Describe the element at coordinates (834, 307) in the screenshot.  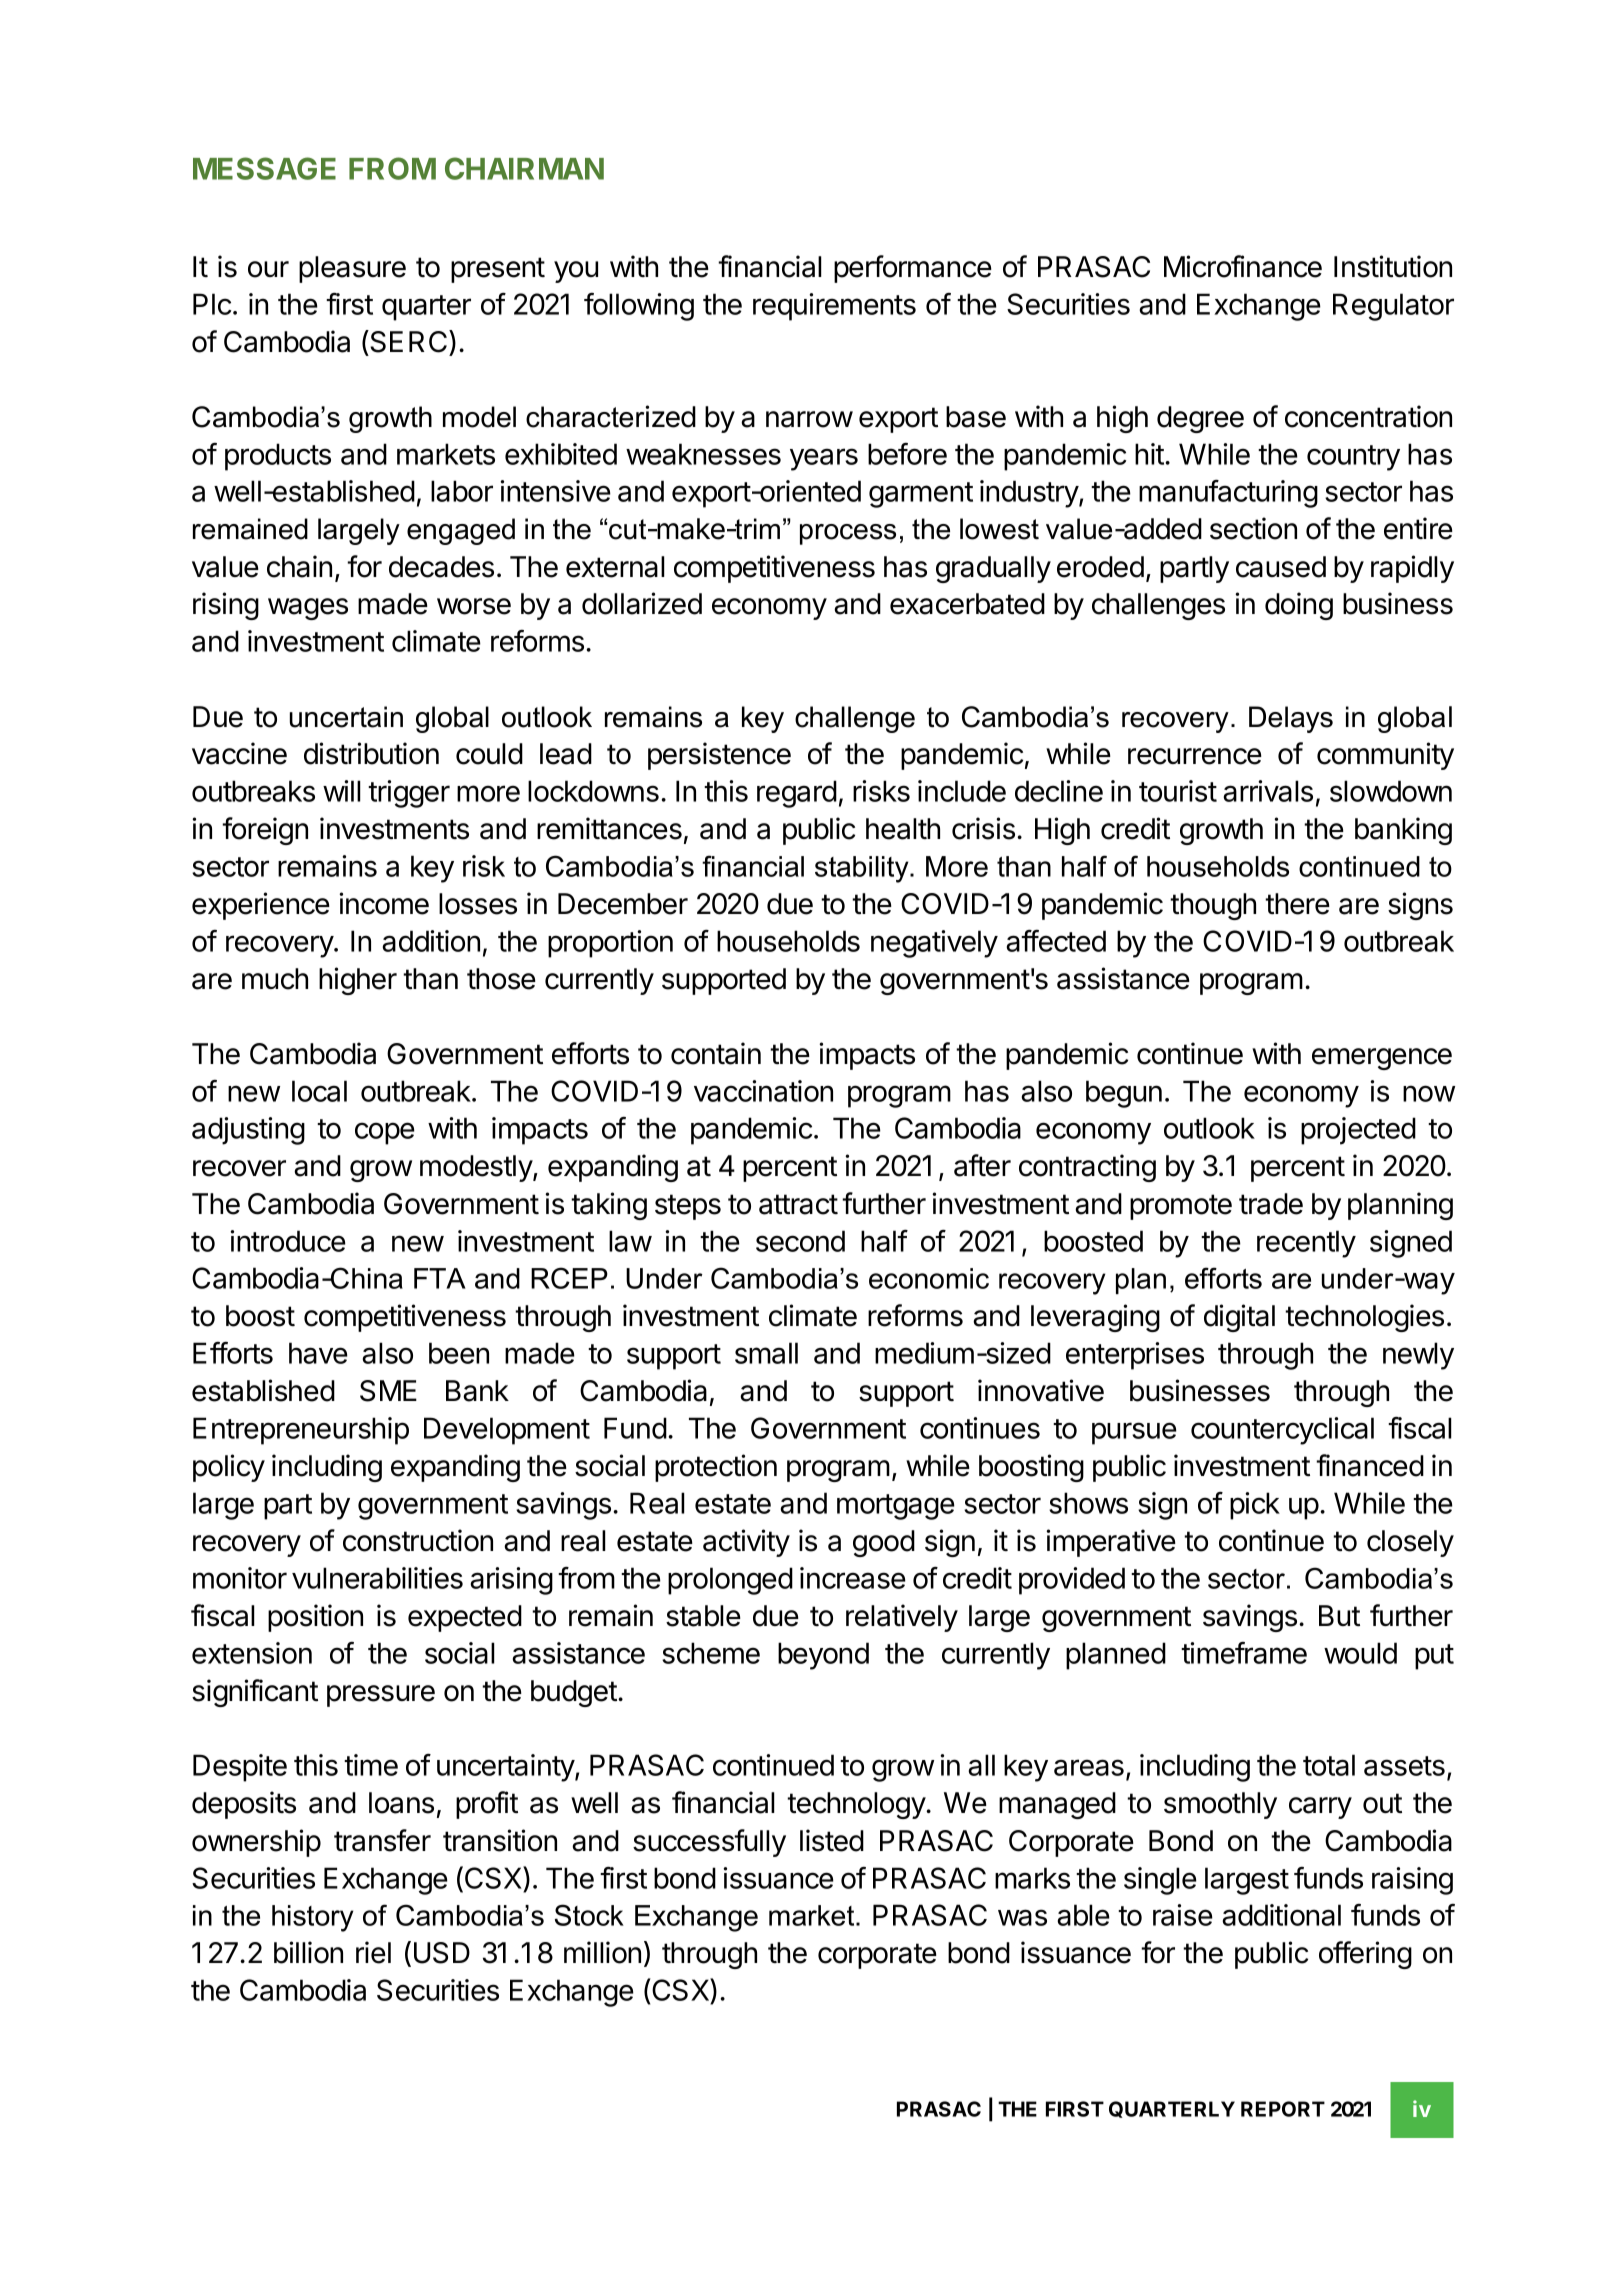
I see `requirements` at that location.
